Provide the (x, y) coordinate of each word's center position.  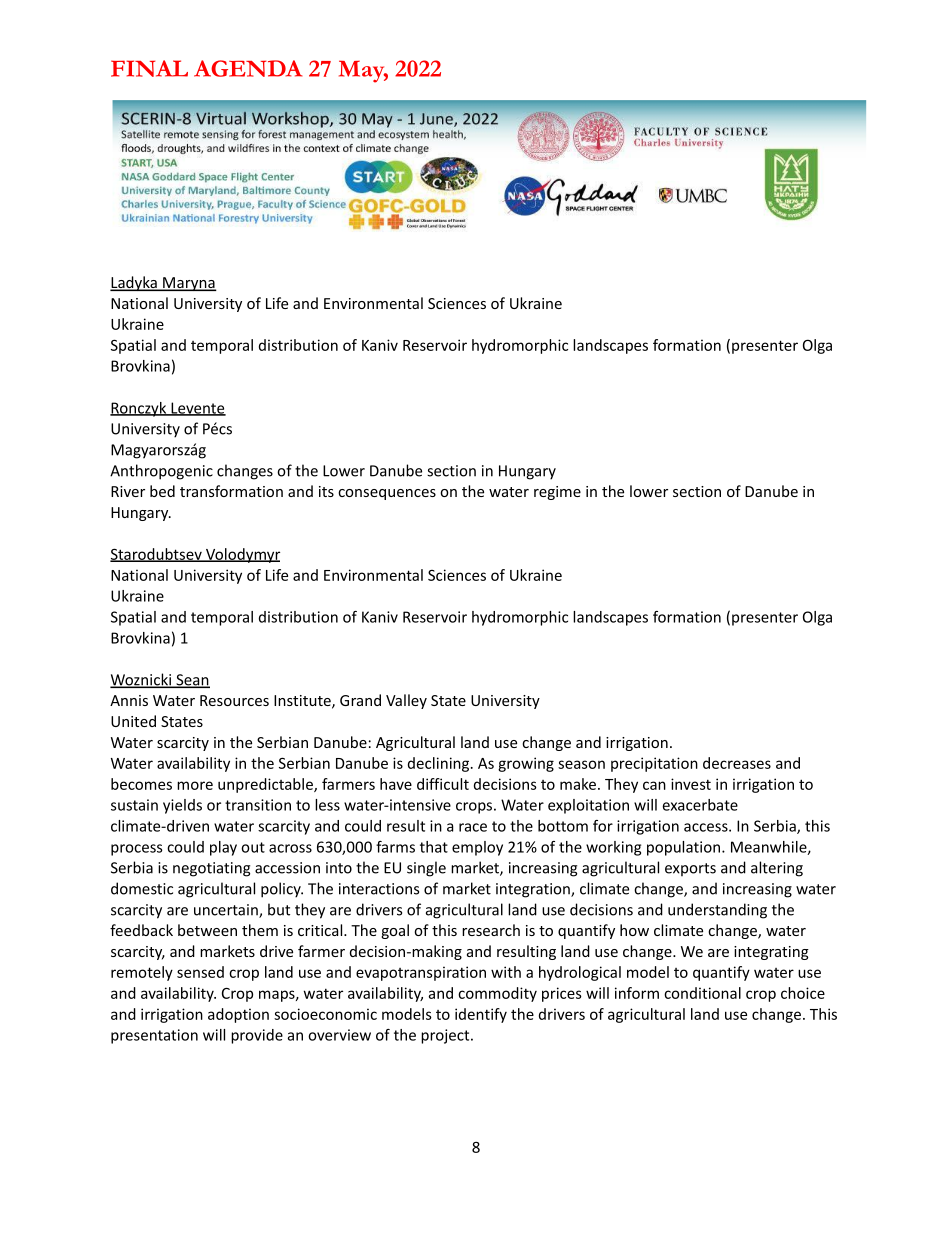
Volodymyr (242, 555)
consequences (387, 494)
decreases (737, 763)
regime (557, 493)
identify (481, 1015)
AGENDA (248, 68)
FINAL (149, 68)
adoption (238, 1015)
